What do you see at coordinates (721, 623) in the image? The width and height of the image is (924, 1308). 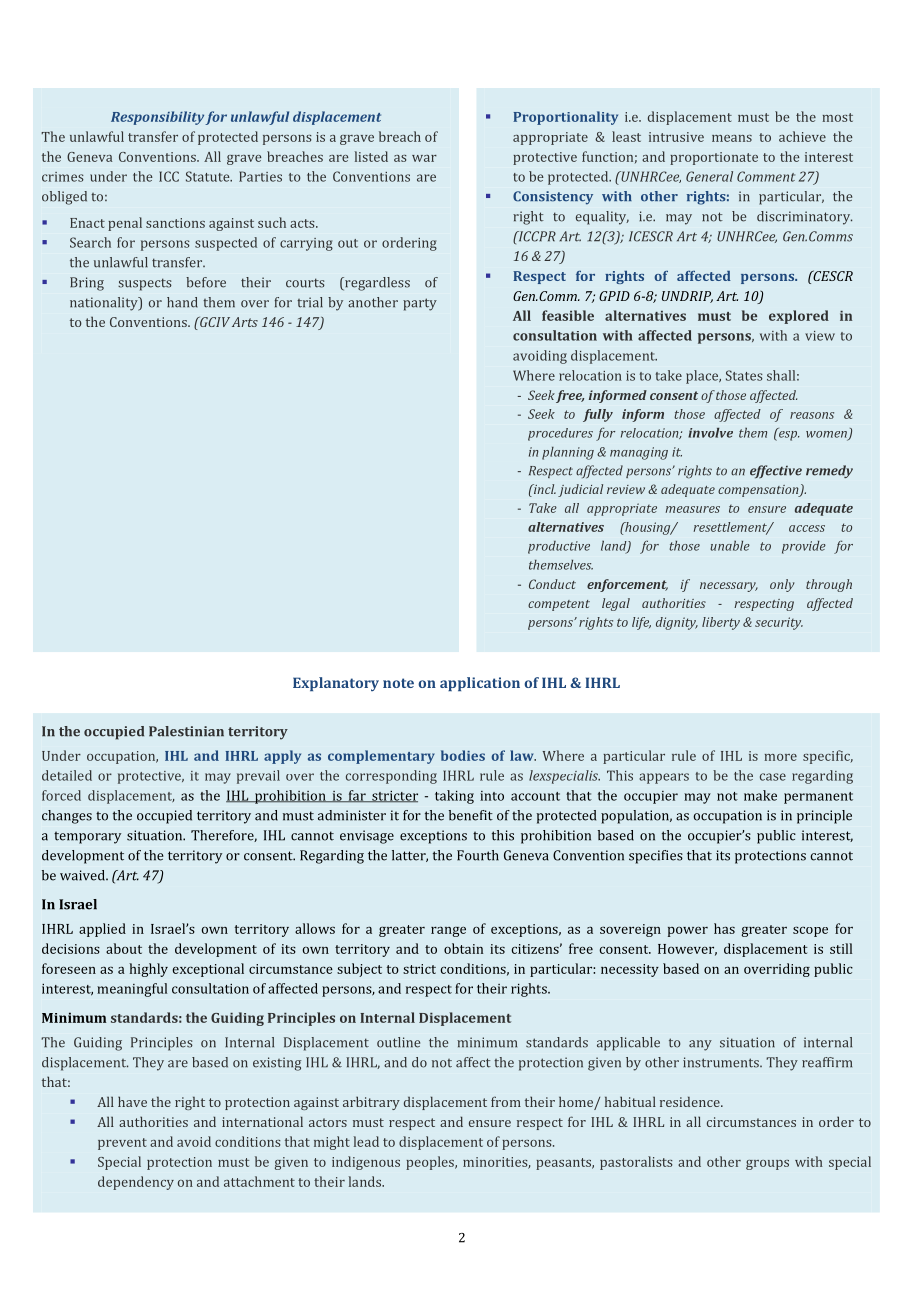 I see `liberty` at bounding box center [721, 623].
